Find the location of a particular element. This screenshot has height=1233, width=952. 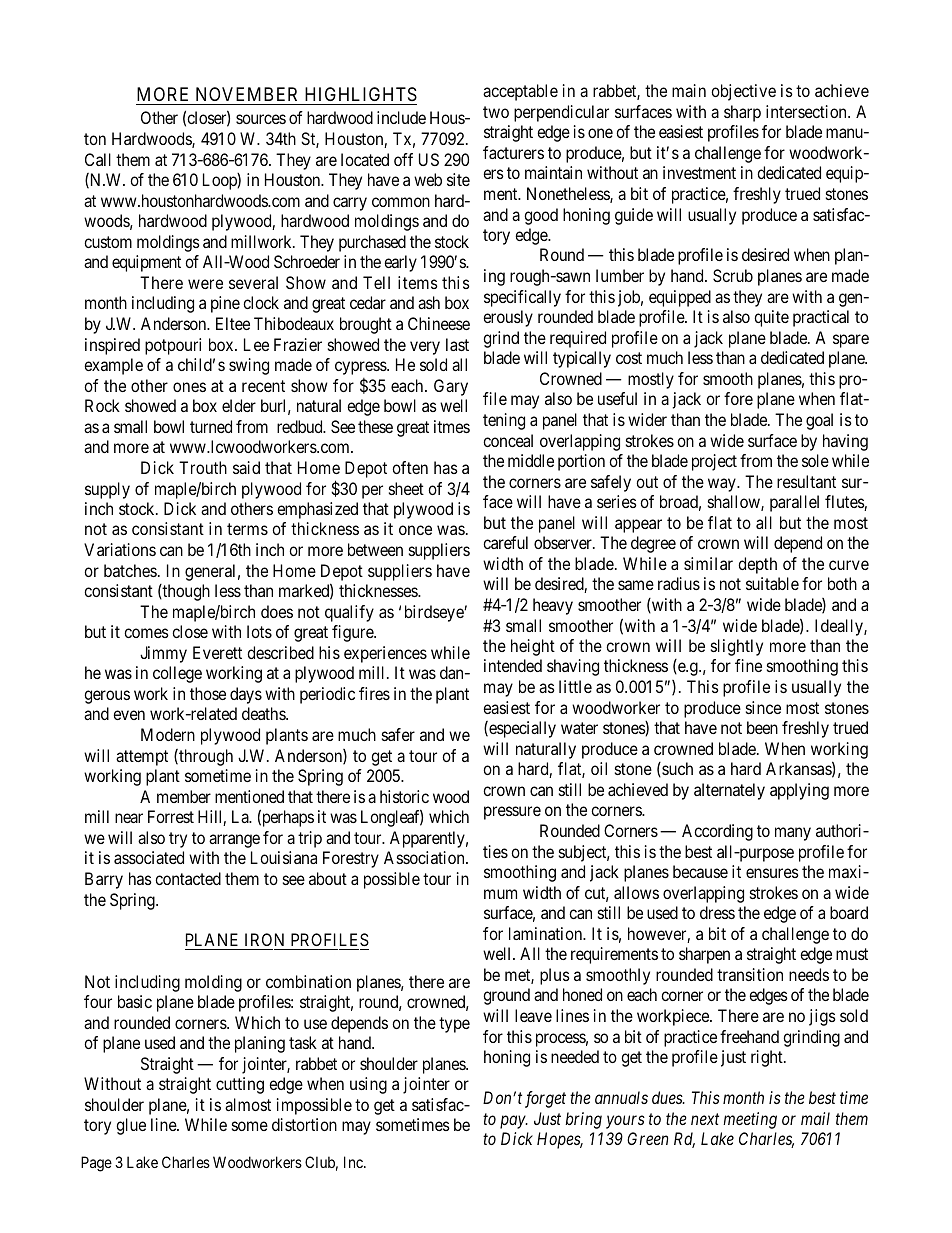

two is located at coordinates (496, 112).
